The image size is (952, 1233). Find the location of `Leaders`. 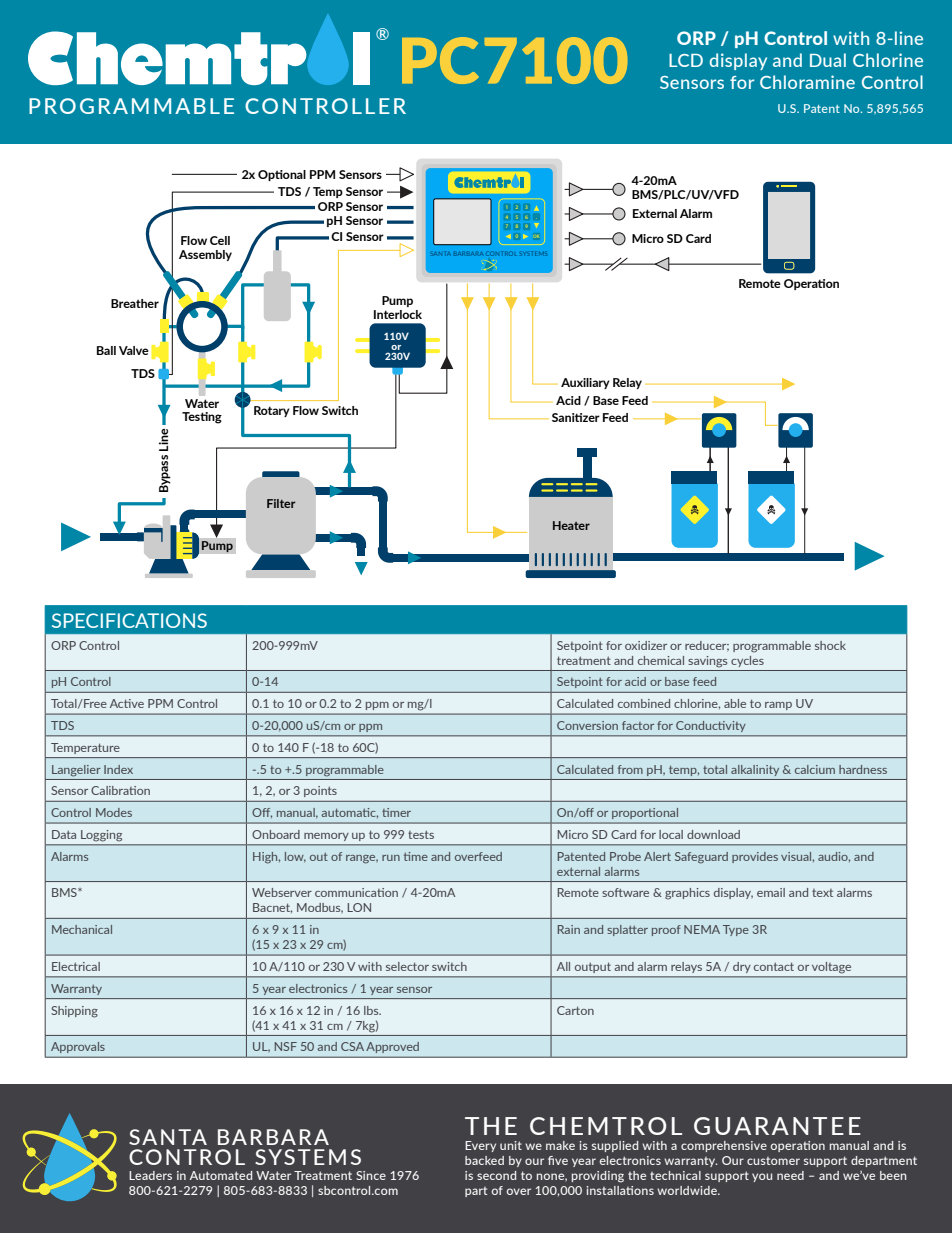

Leaders is located at coordinates (150, 1175).
